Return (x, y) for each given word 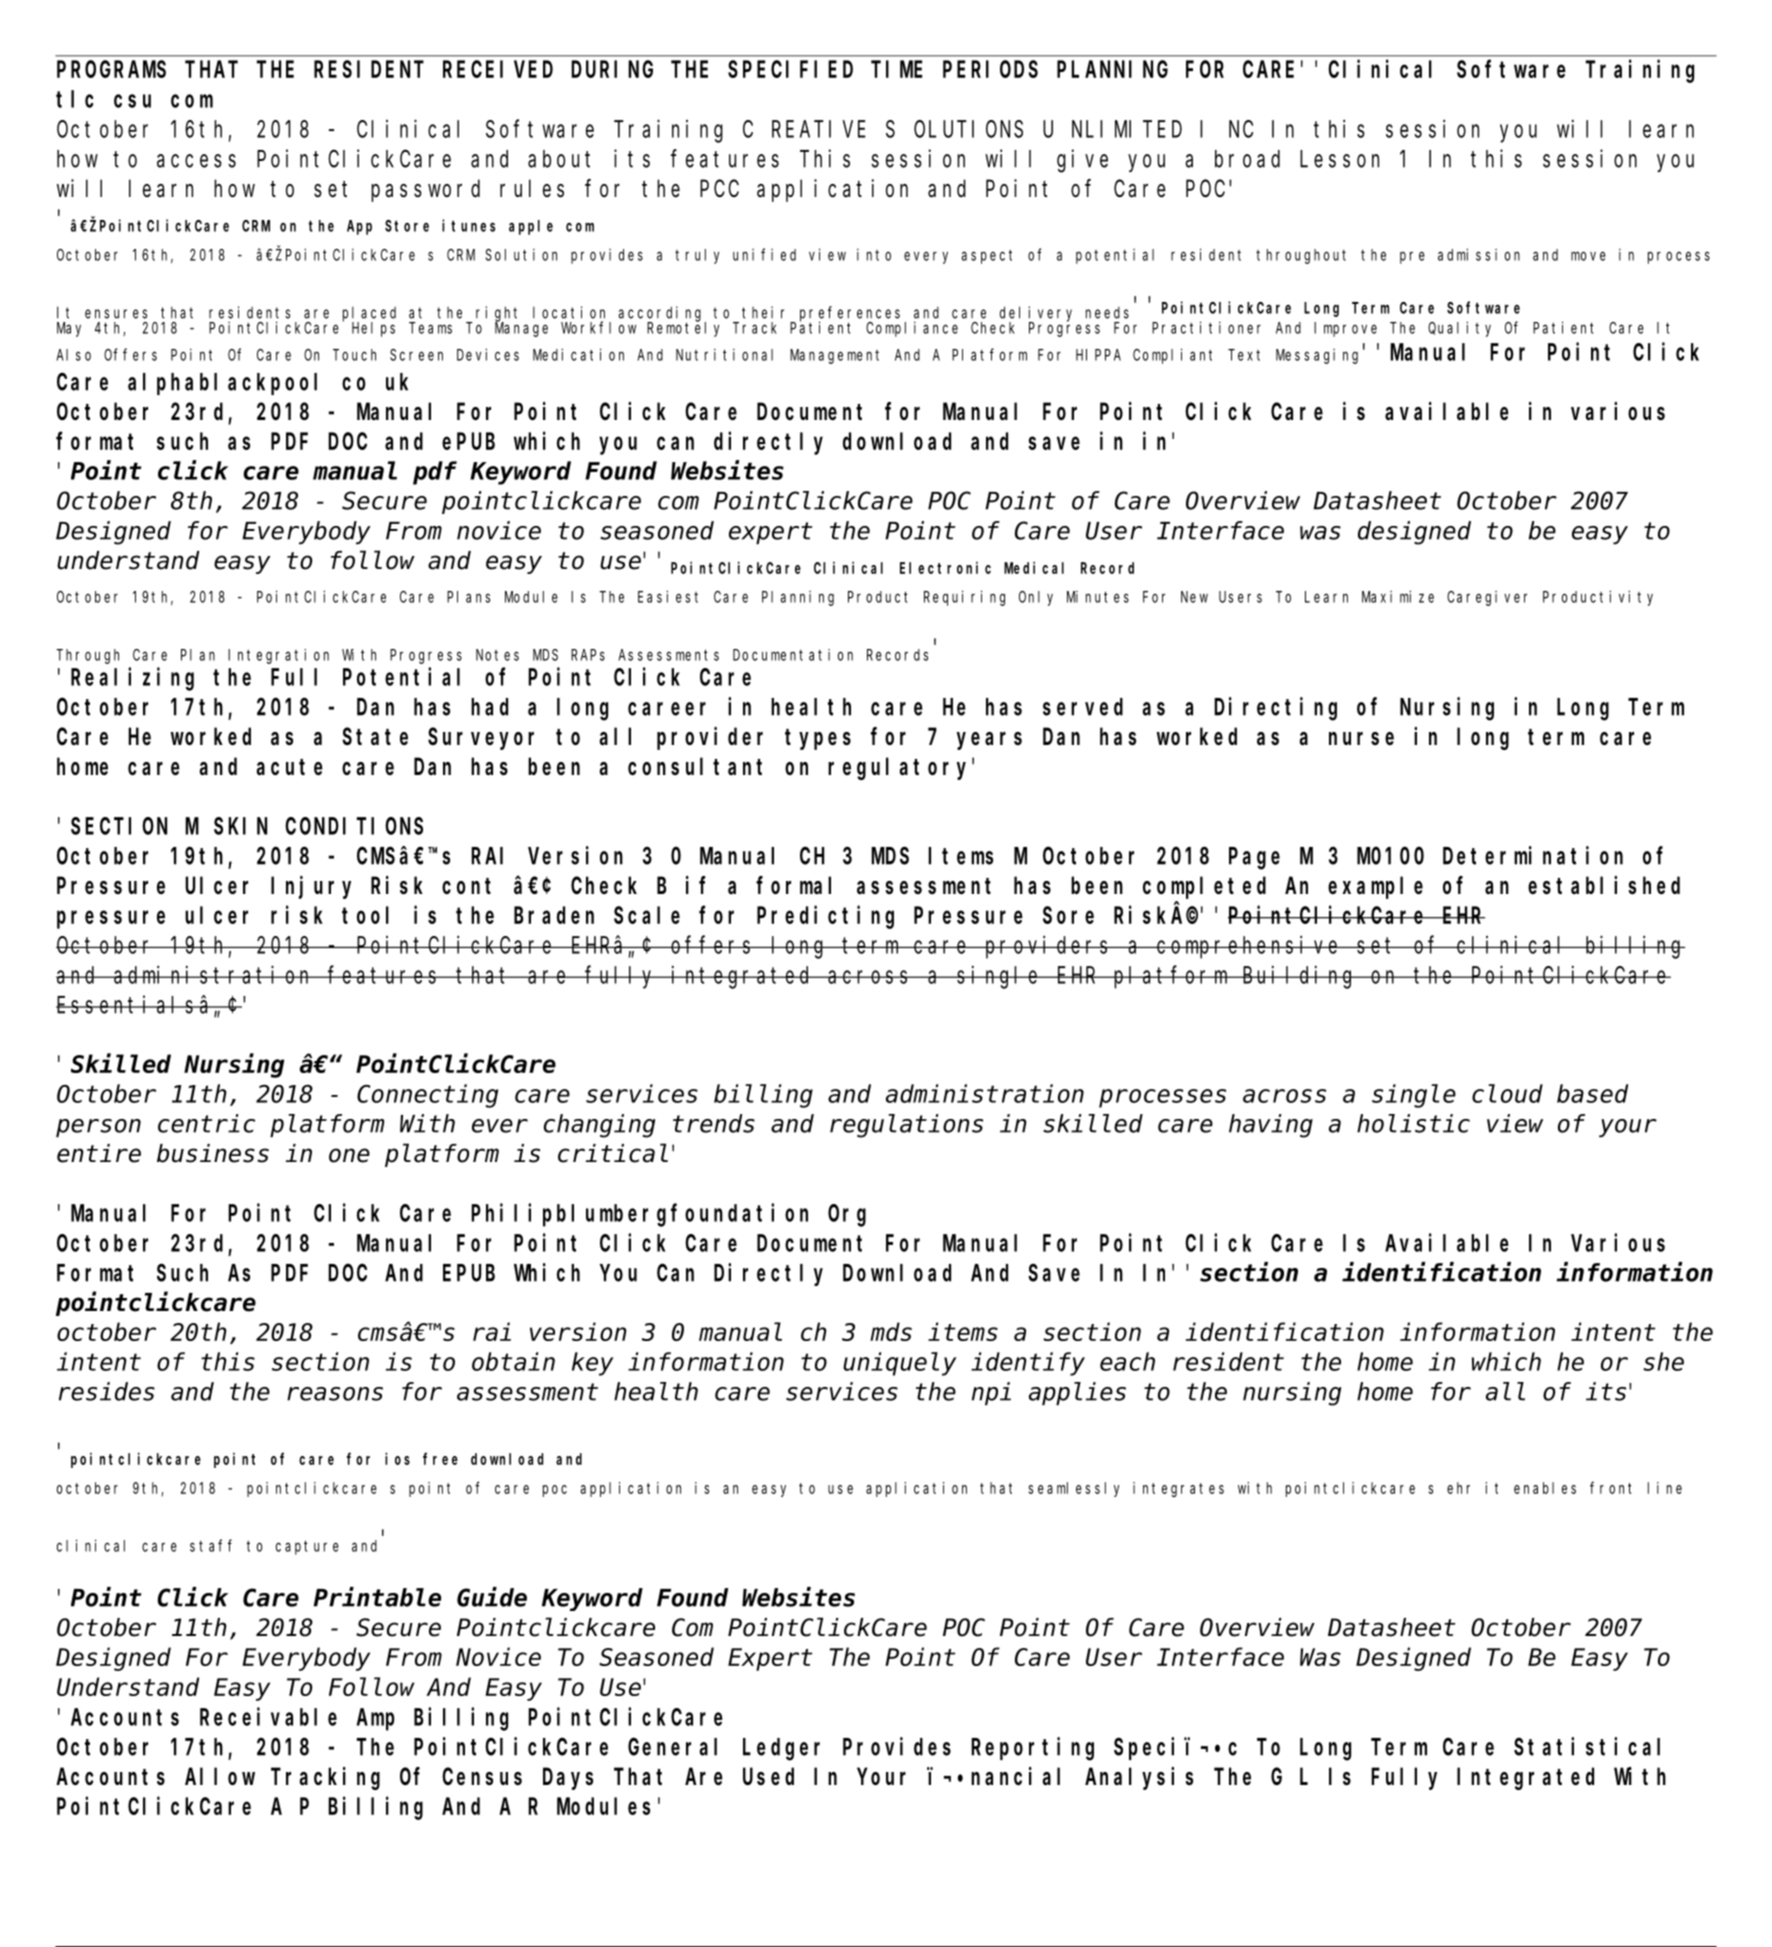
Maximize (1398, 596)
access (196, 161)
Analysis (1139, 1778)
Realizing (132, 679)
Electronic (945, 568)
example (1375, 888)
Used (768, 1776)
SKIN (240, 826)
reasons (335, 1394)
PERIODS (990, 69)
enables (1545, 1488)
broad (1247, 159)
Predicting (825, 917)
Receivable (268, 1716)
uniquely (899, 1364)
